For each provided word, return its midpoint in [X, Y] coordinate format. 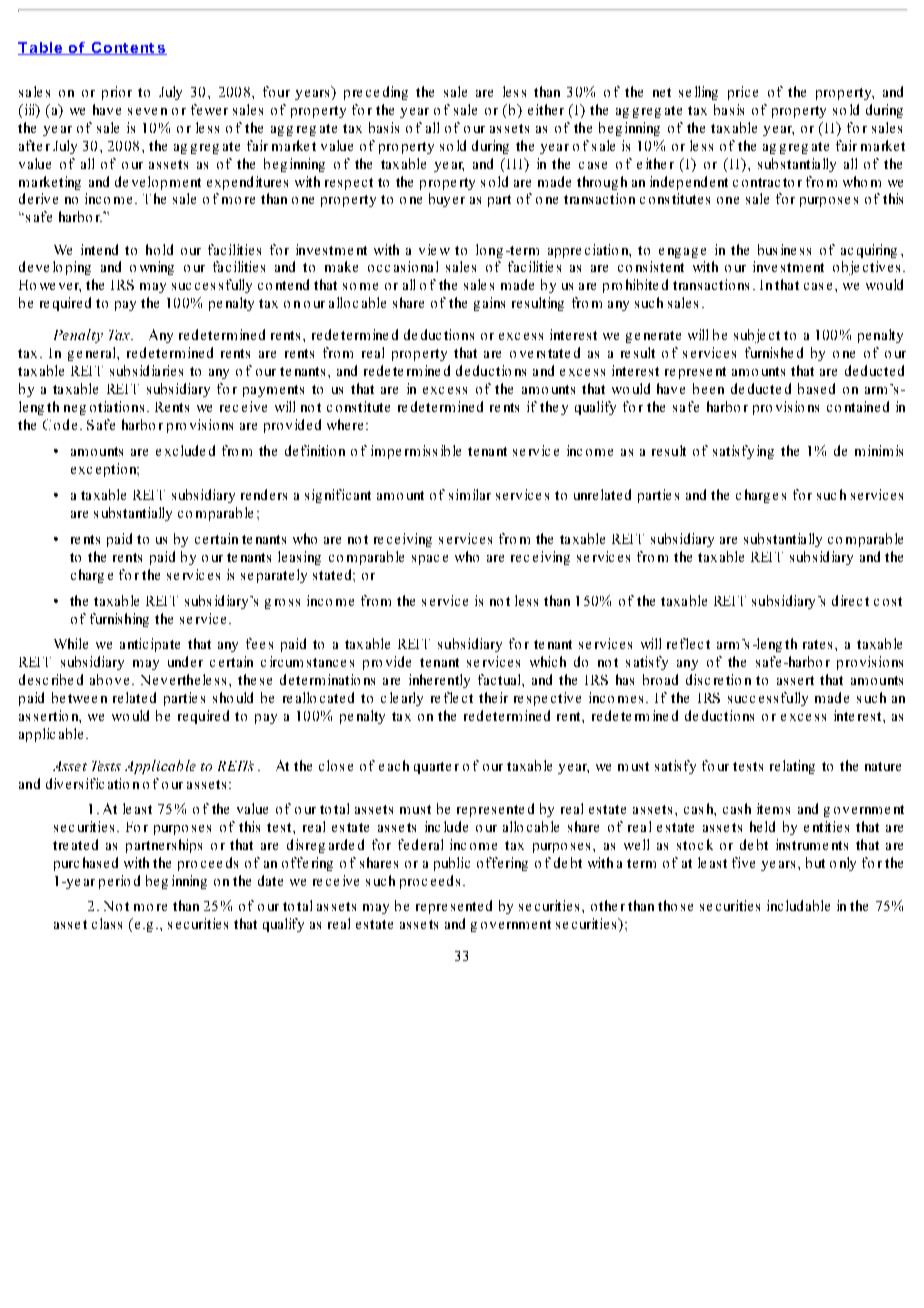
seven [147, 111]
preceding [376, 93]
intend [99, 249]
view [434, 249]
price [743, 93]
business [784, 249]
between [79, 697]
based [816, 388]
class [107, 923]
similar [470, 494]
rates [817, 644]
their [493, 697]
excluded [185, 450]
